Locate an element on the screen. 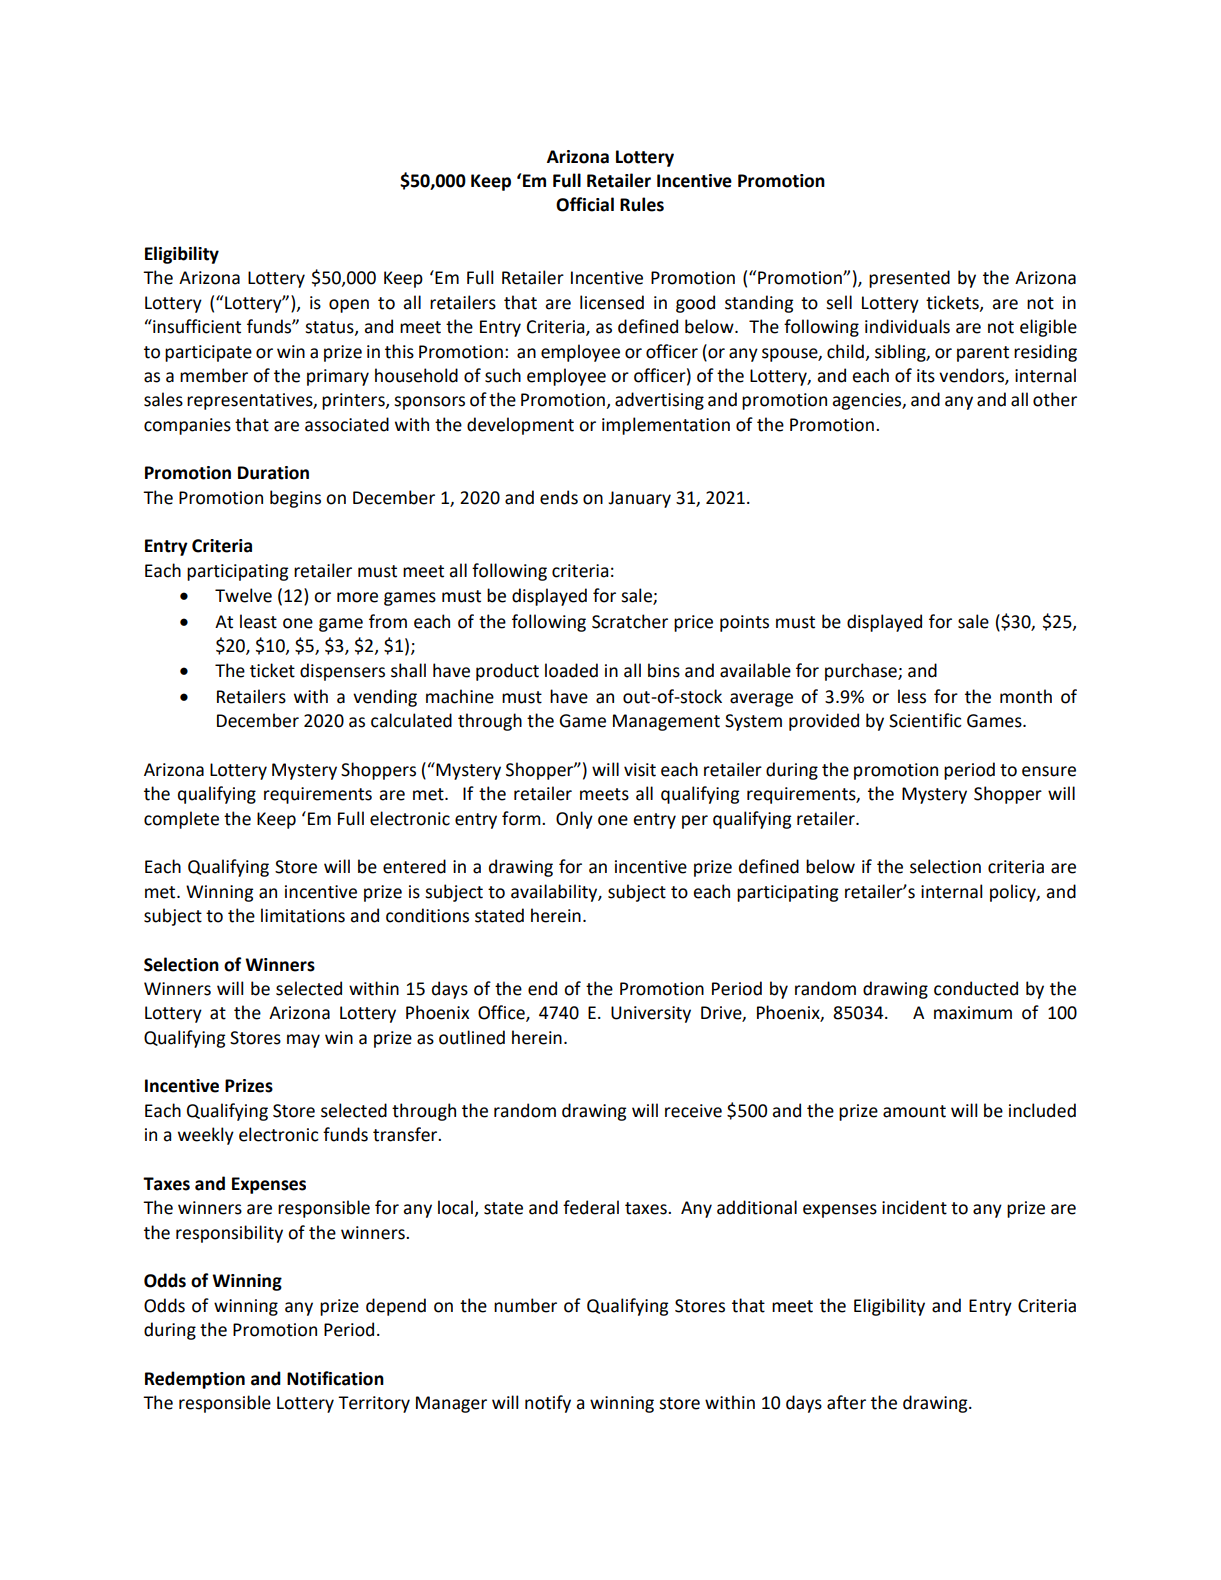  ensure is located at coordinates (1049, 771).
